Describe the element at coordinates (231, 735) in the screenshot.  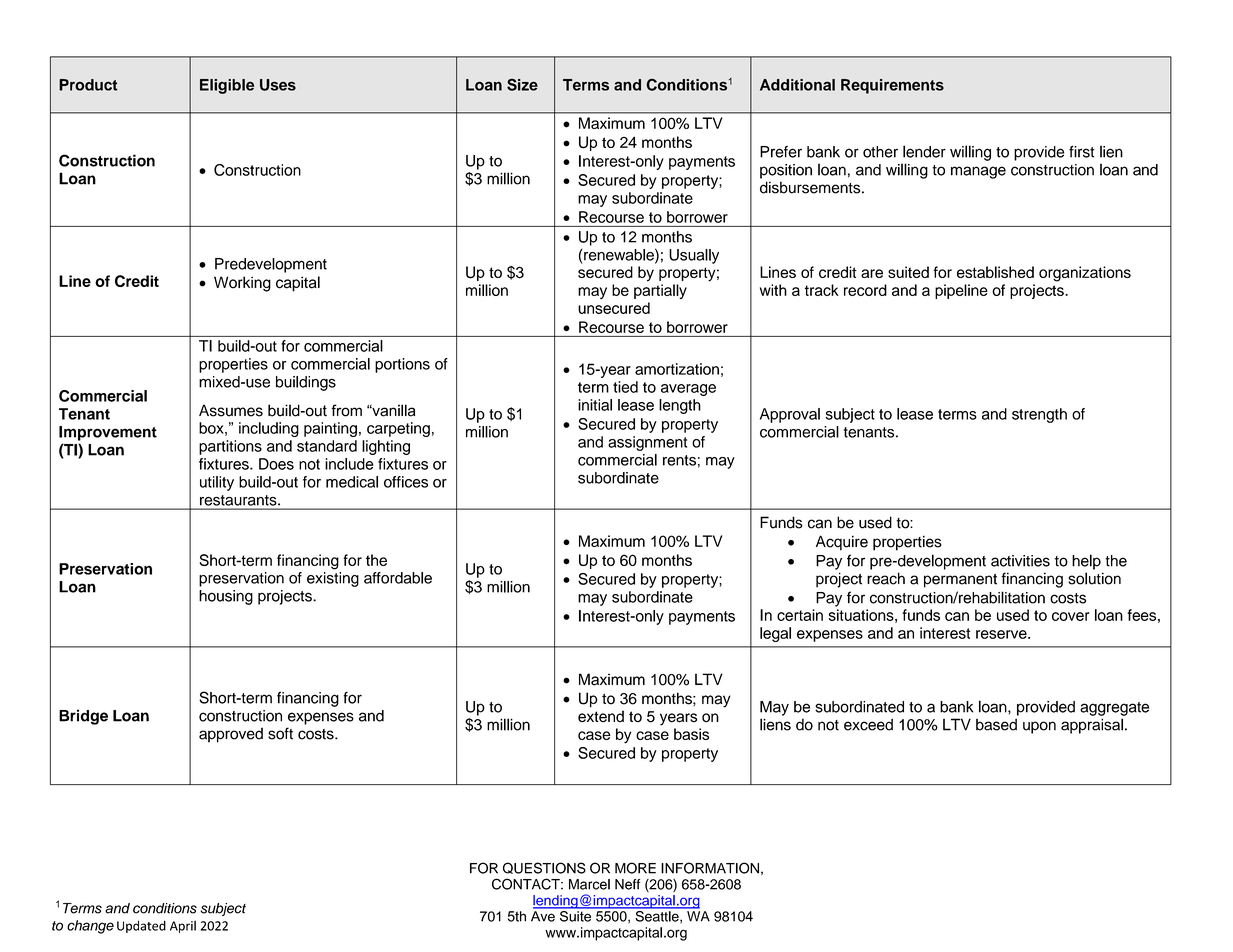
I see `approved` at that location.
